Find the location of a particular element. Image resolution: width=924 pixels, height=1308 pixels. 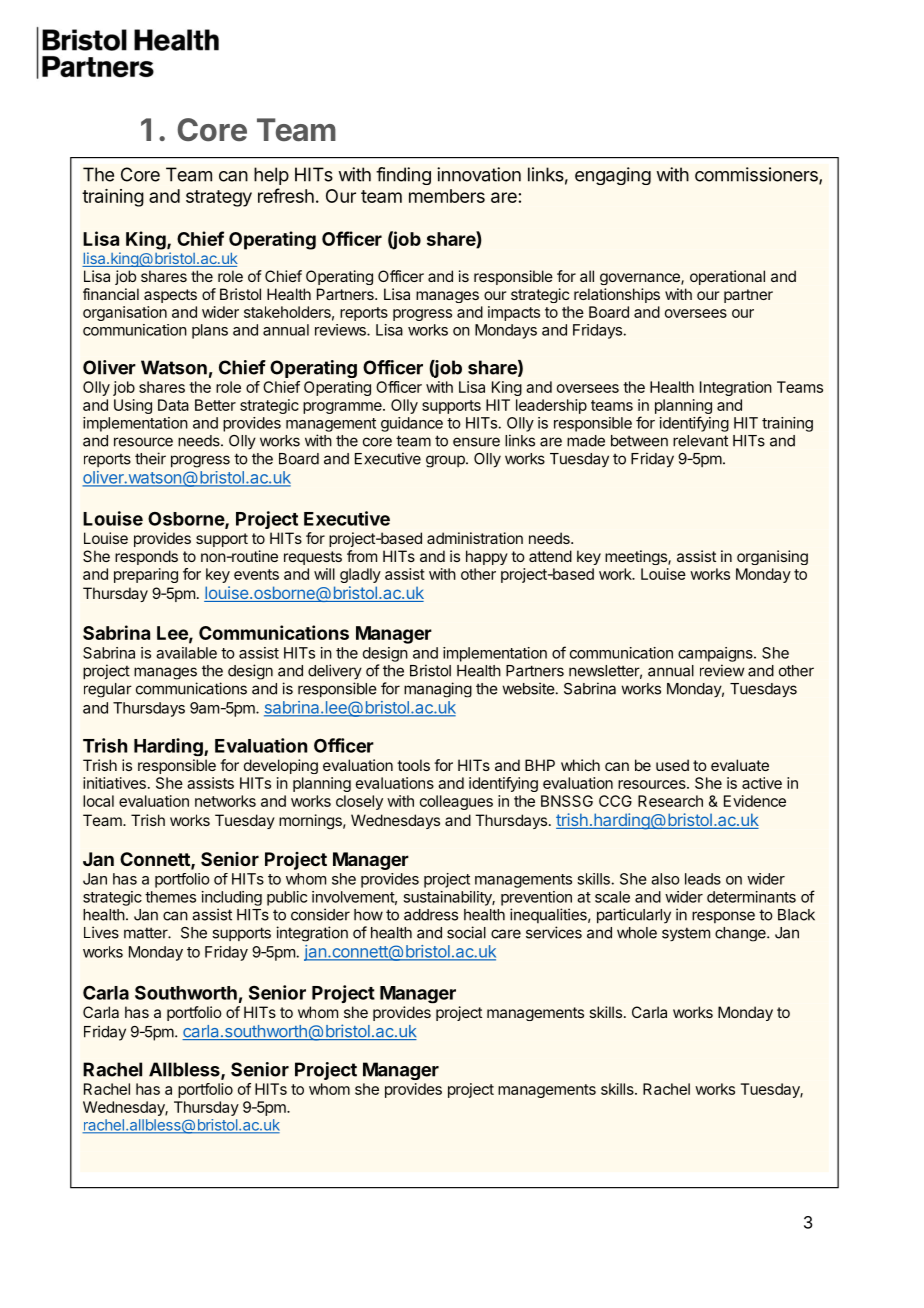

strategy is located at coordinates (219, 198).
